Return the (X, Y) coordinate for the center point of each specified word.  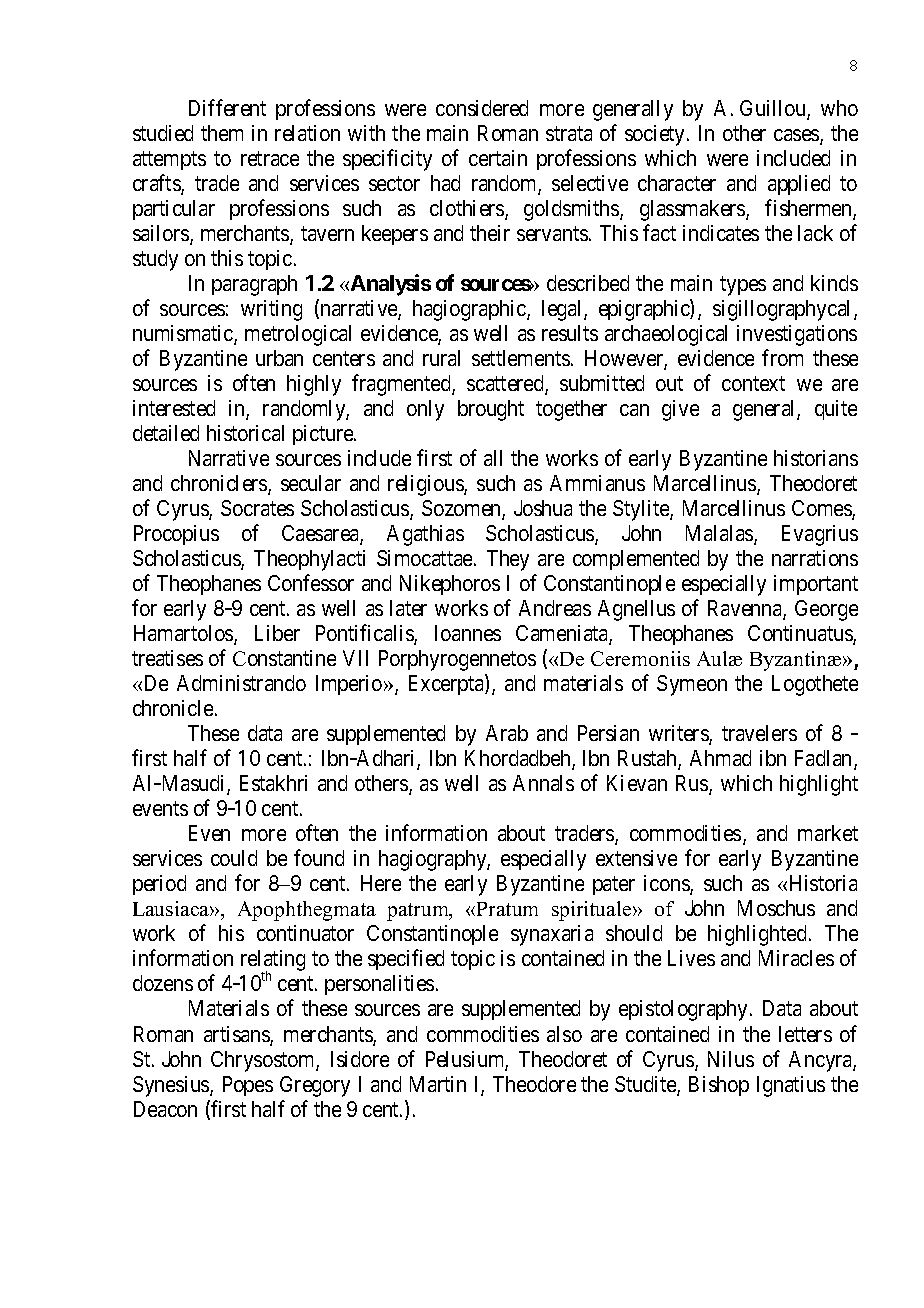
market (828, 833)
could (234, 858)
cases (797, 136)
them (222, 133)
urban (279, 358)
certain (498, 158)
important (816, 585)
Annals (543, 783)
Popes (248, 1086)
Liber (277, 633)
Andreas (555, 608)
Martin (438, 1084)
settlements (521, 358)
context (753, 384)
